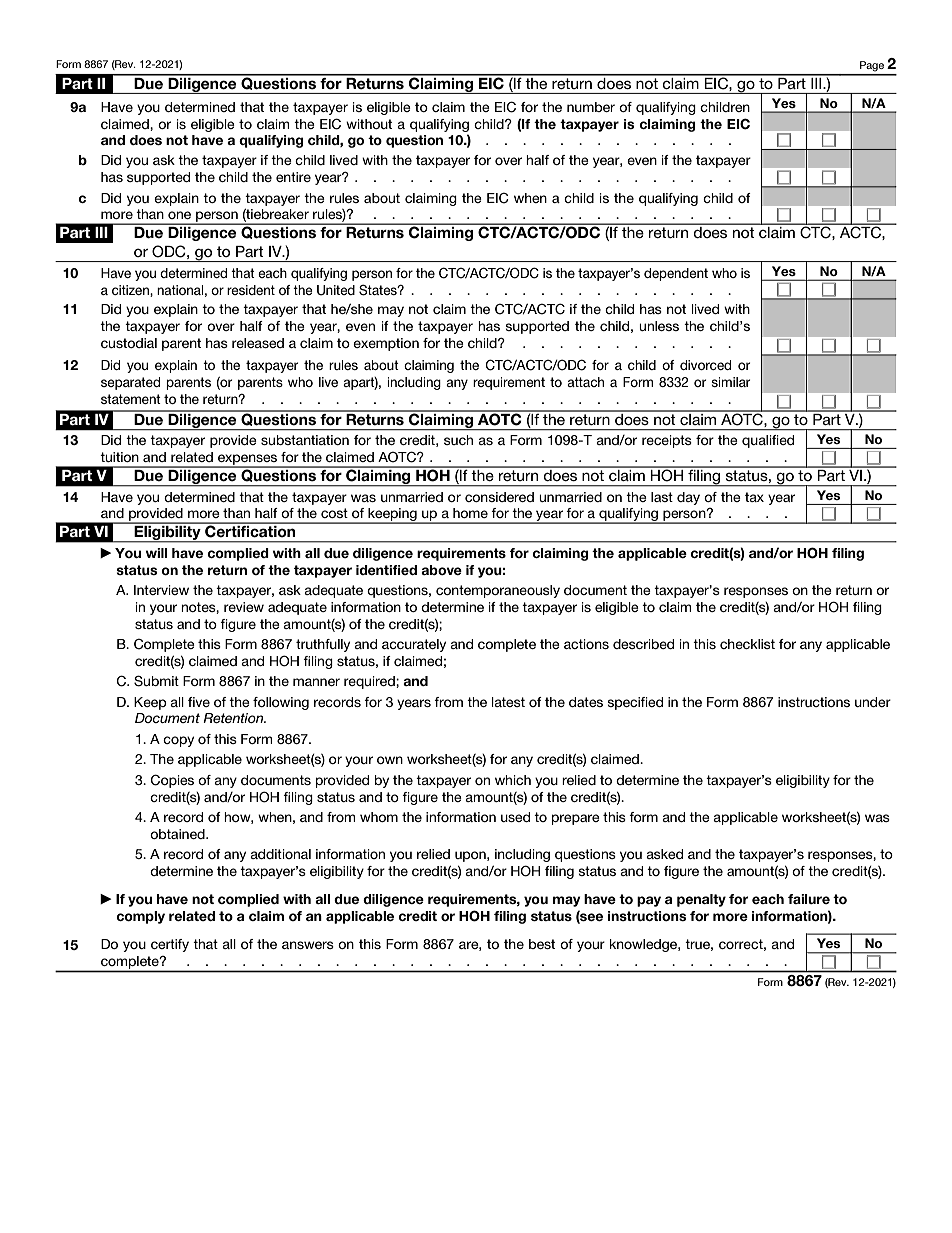  Describe the element at coordinates (585, 382) in the image. I see `attach` at that location.
